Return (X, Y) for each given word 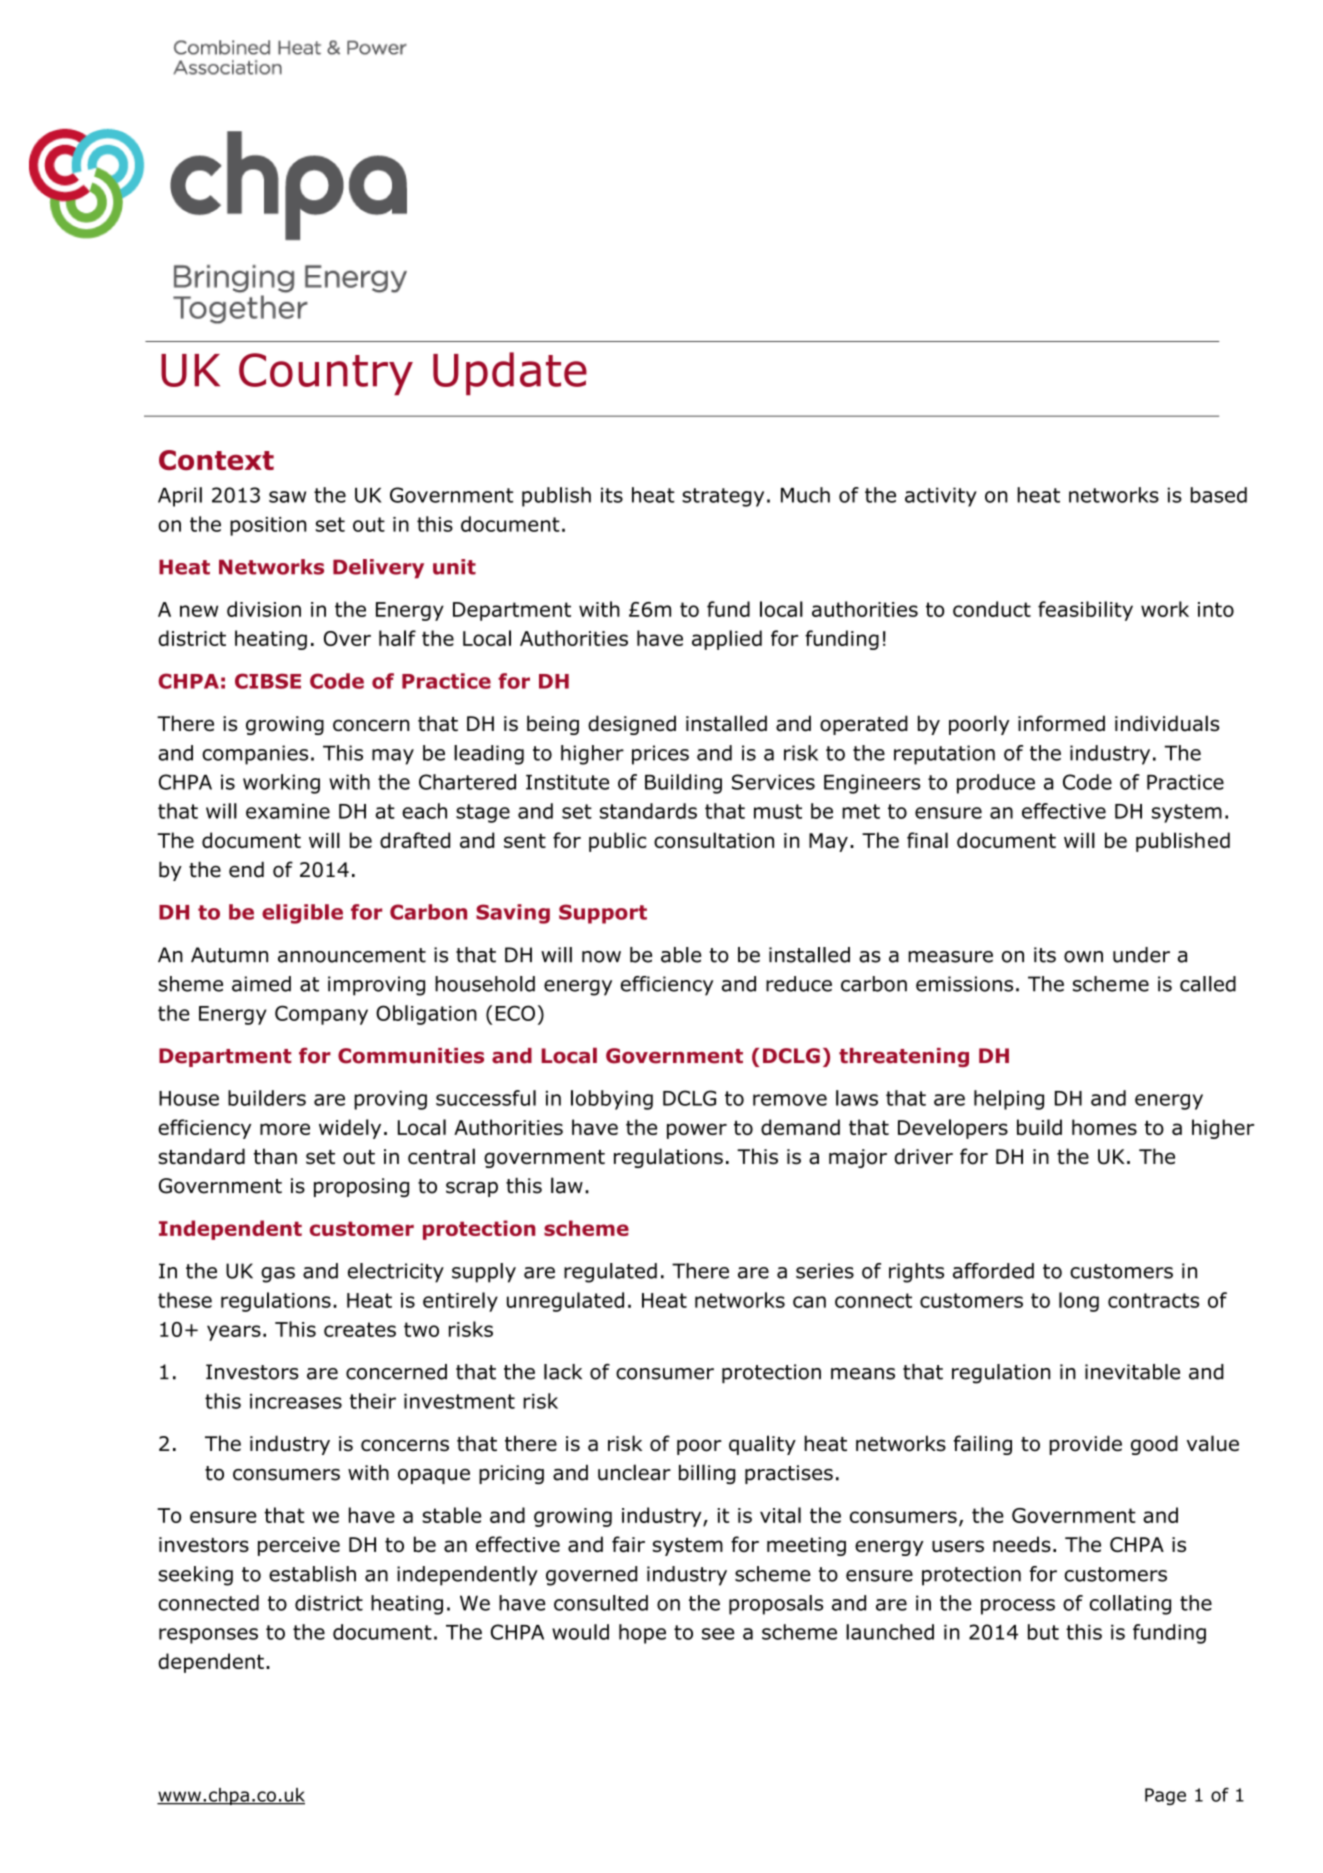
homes (1104, 1127)
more (285, 1129)
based (1219, 495)
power (697, 1131)
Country (326, 374)
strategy (723, 497)
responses (208, 1636)
